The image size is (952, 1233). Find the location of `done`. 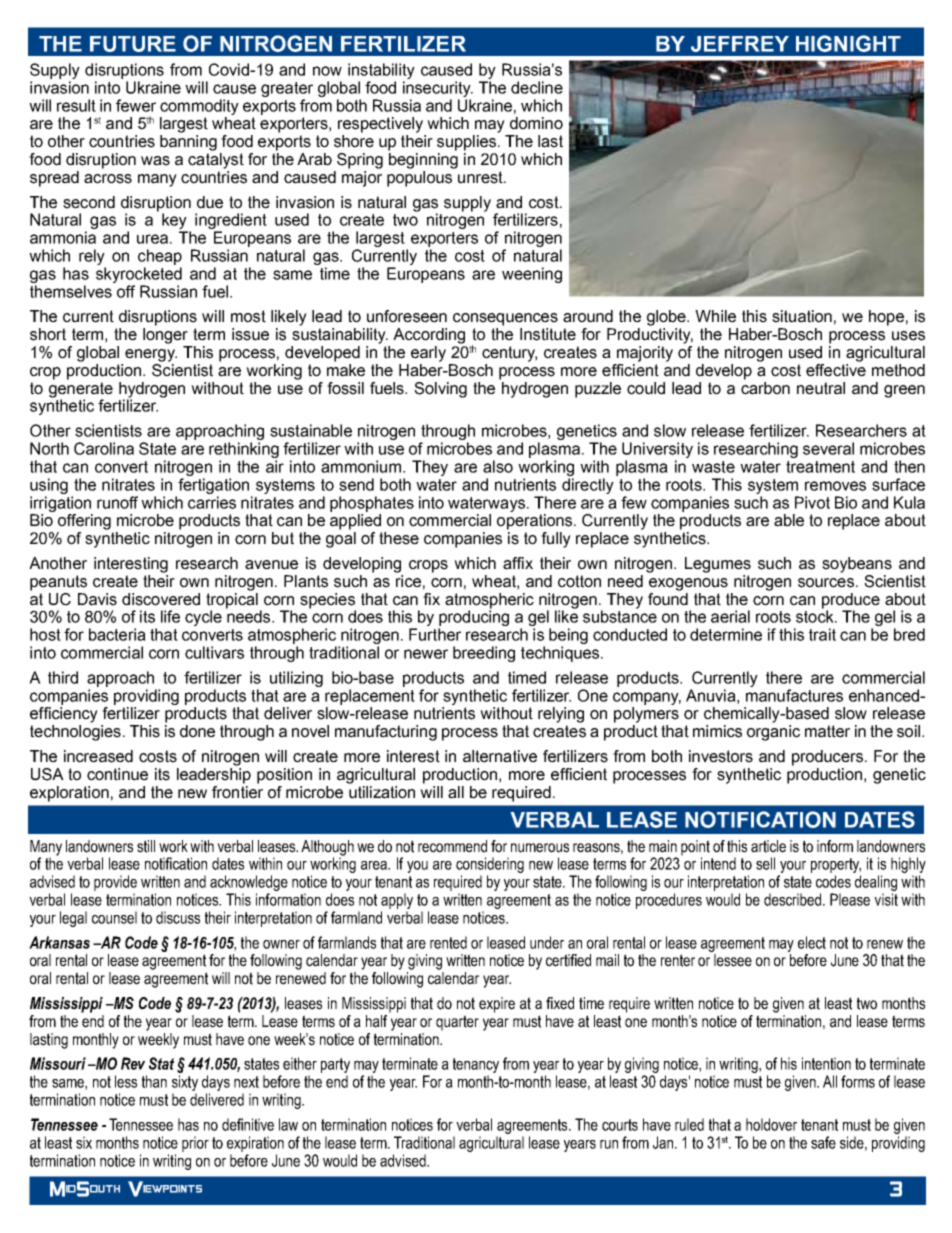

done is located at coordinates (197, 731).
